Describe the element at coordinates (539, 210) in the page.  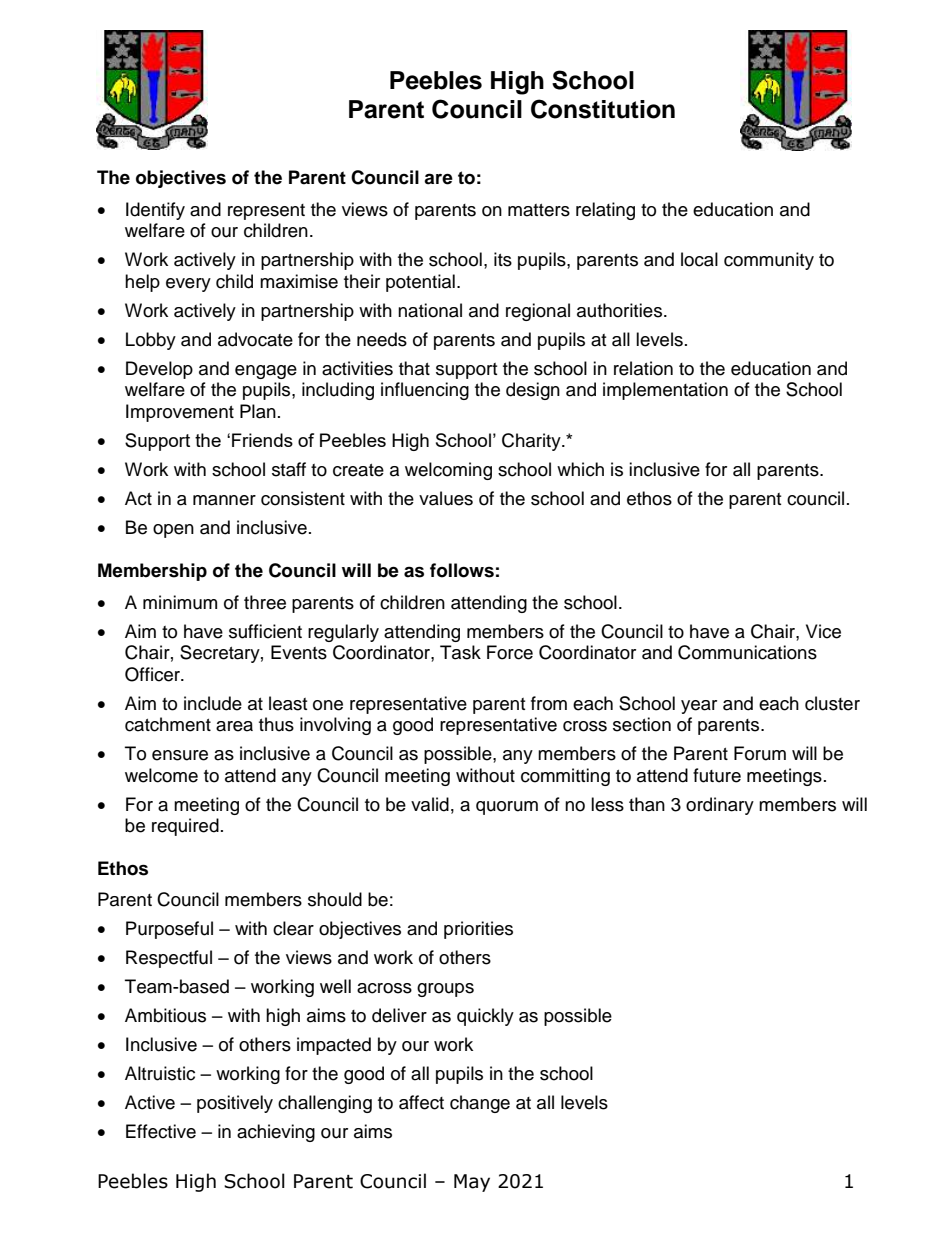
I see `matters` at that location.
